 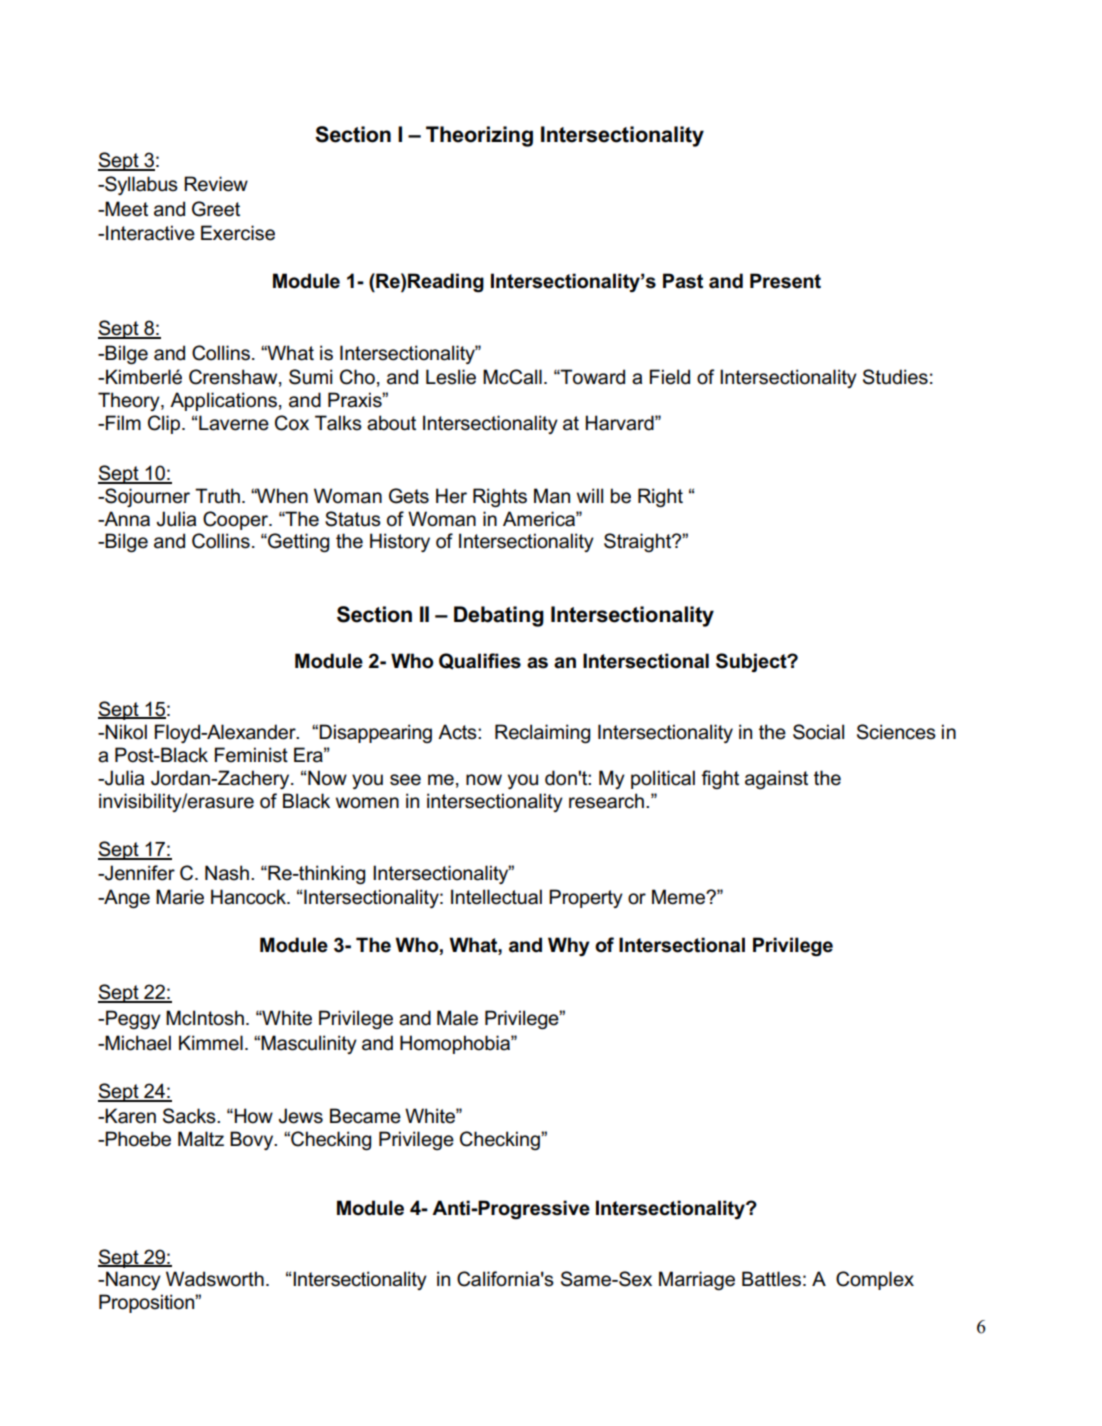 I want to click on Wadsworth, so click(x=215, y=1279).
